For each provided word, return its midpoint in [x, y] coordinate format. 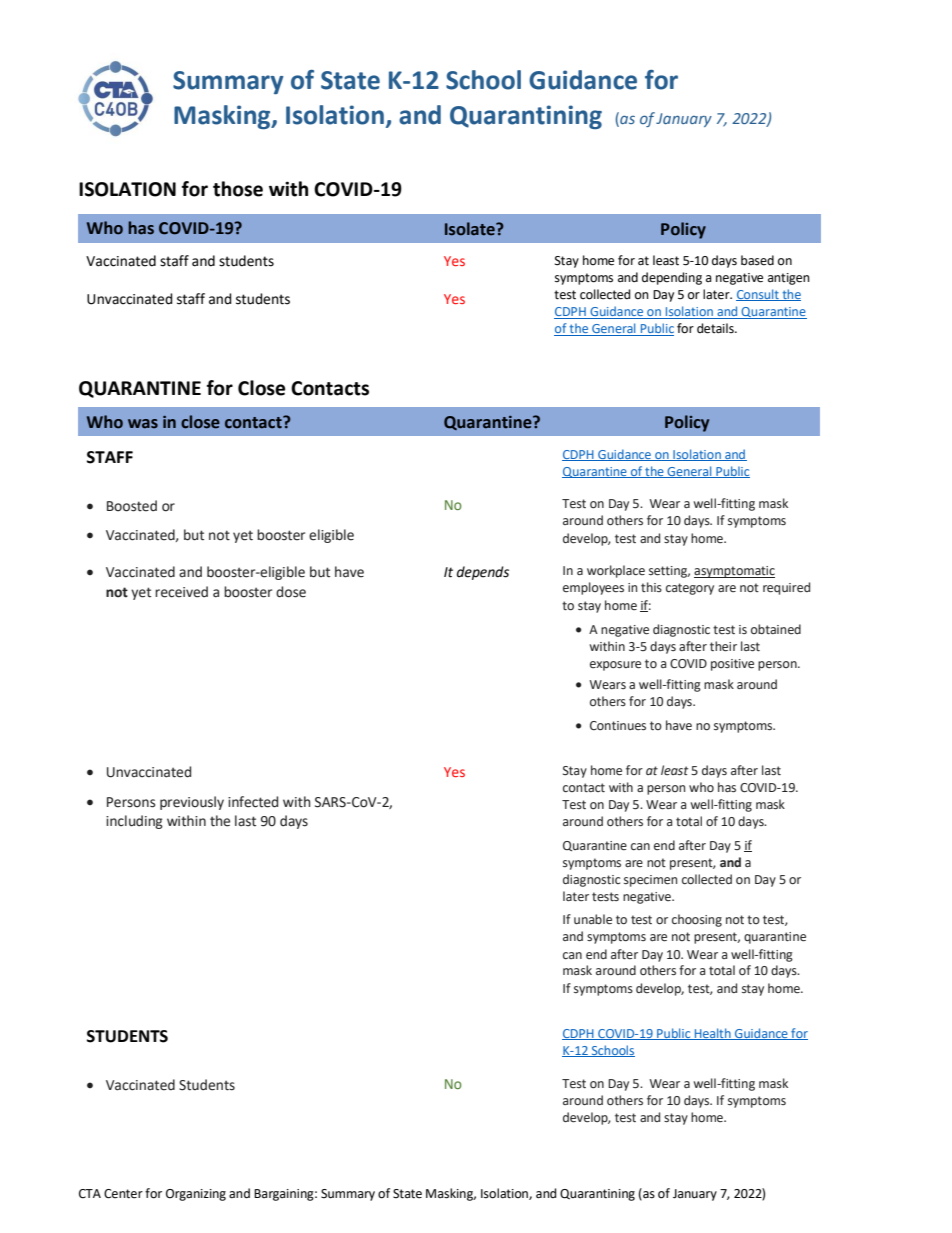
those [238, 189]
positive [732, 665]
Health [713, 1034]
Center [123, 1194]
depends [483, 573]
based [757, 260]
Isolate [471, 229]
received [181, 592]
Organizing [196, 1195]
